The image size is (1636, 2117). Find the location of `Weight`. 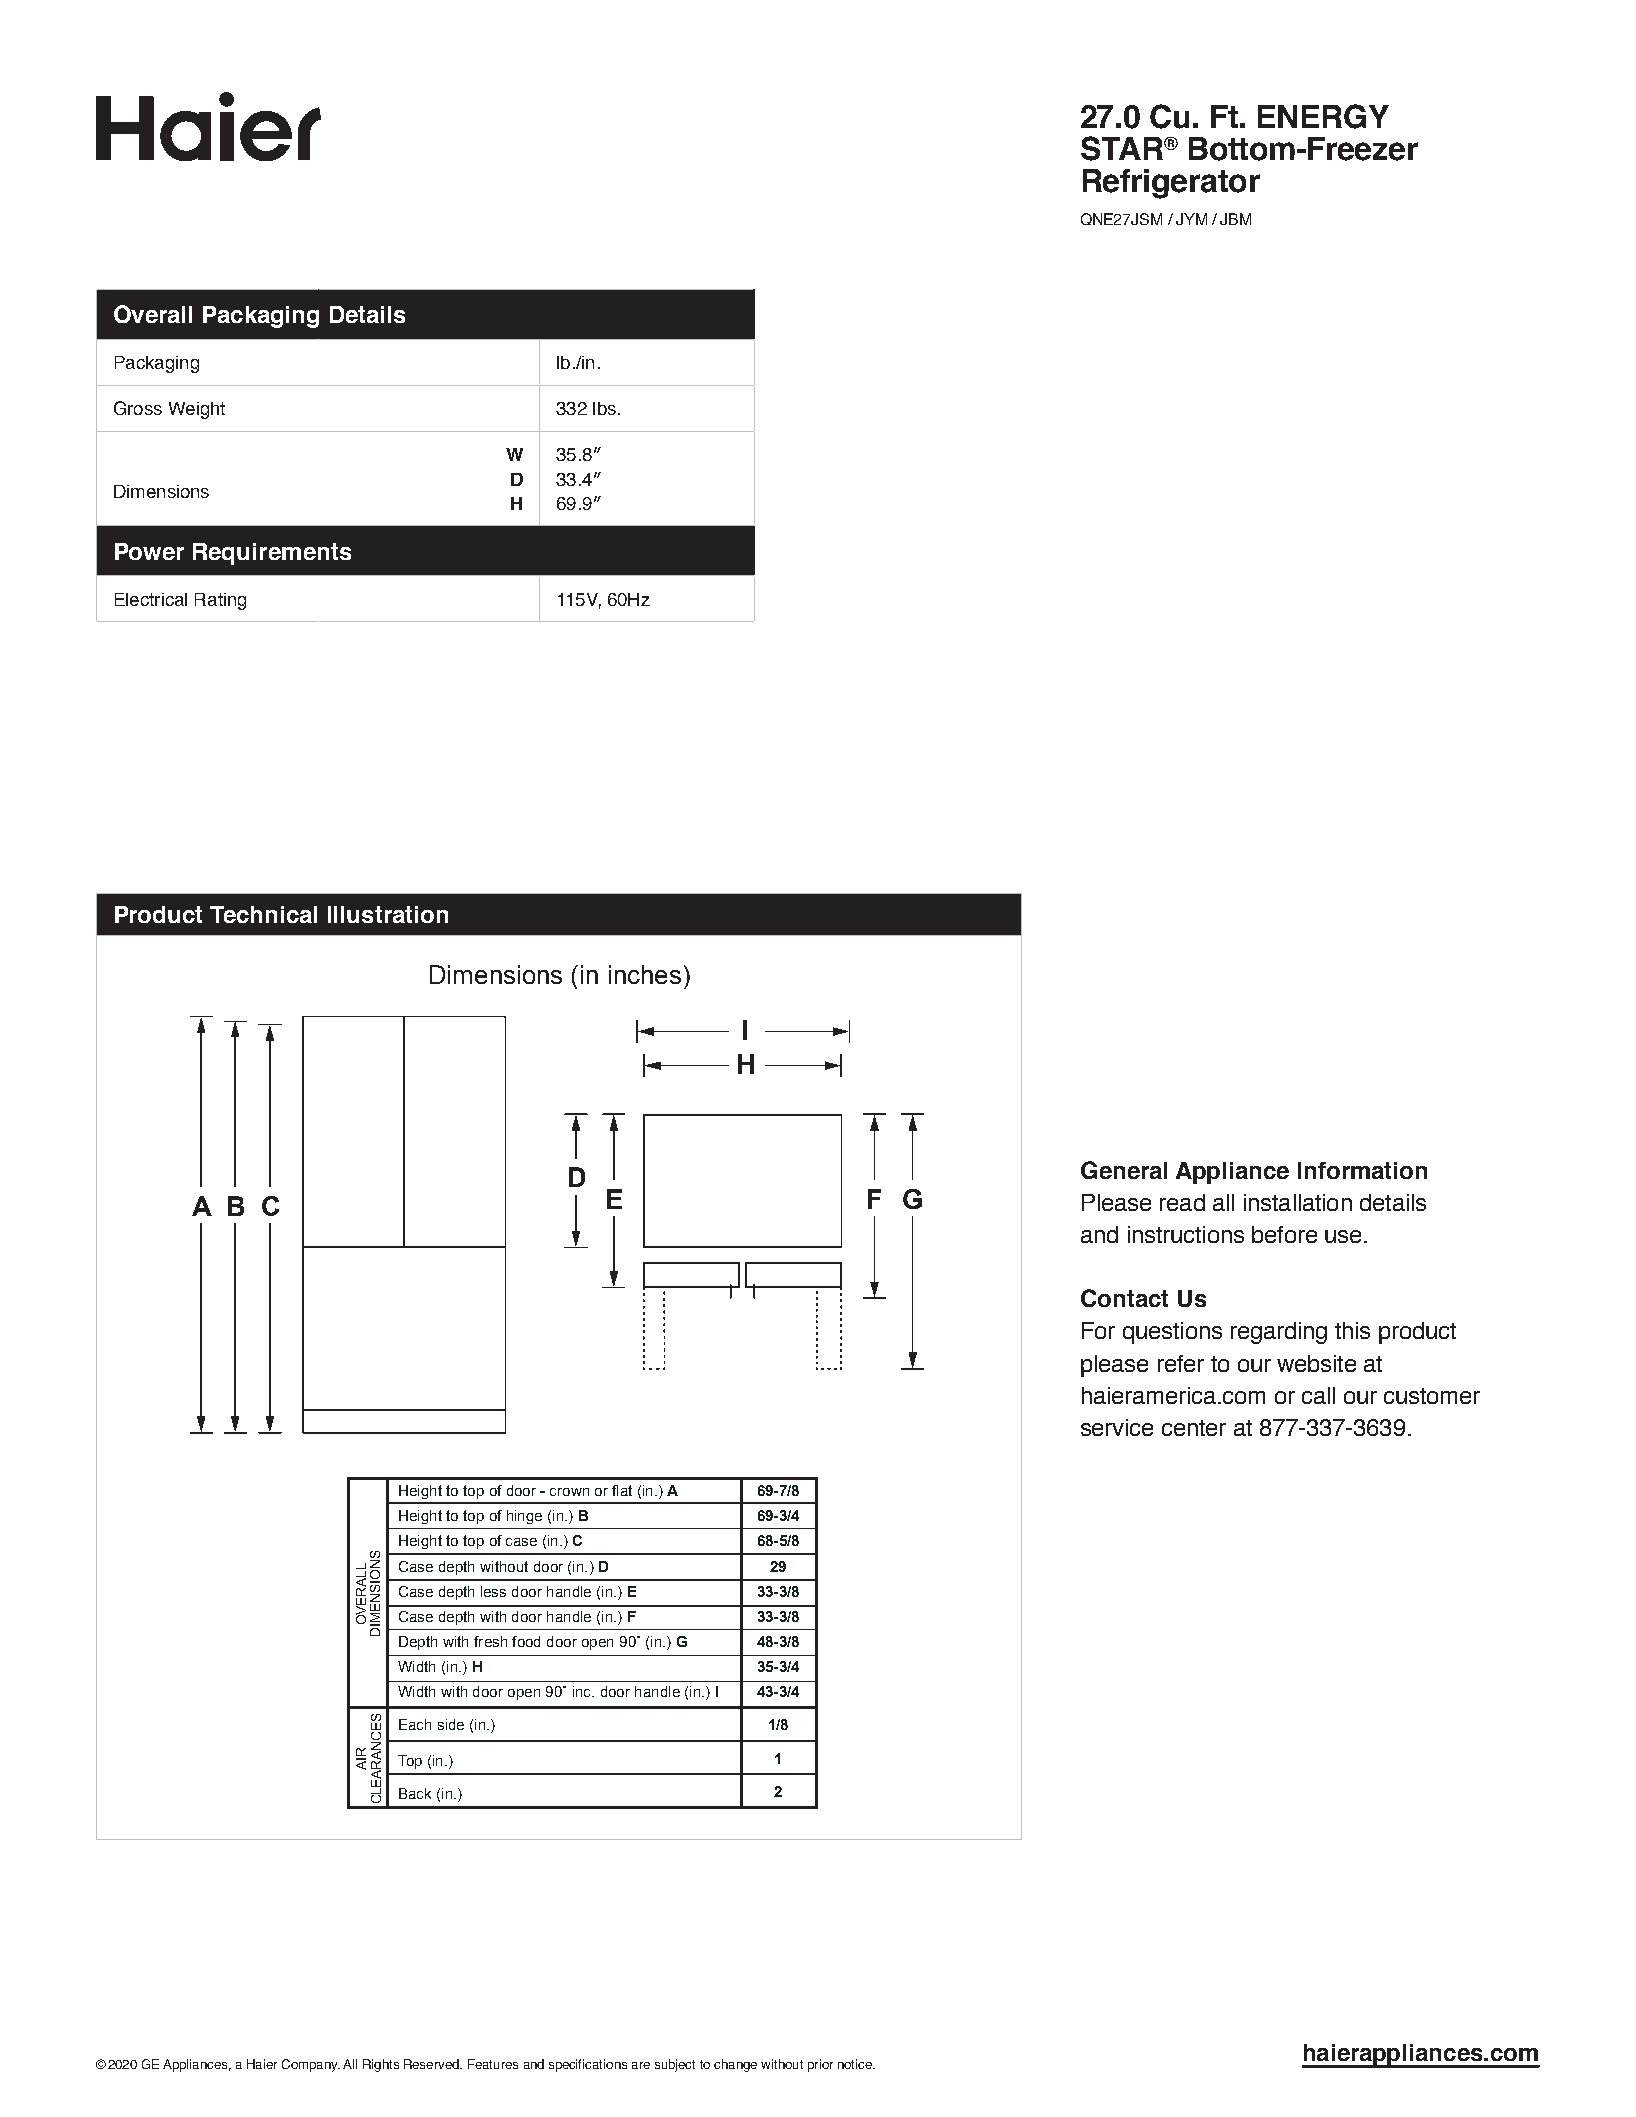

Weight is located at coordinates (197, 410).
